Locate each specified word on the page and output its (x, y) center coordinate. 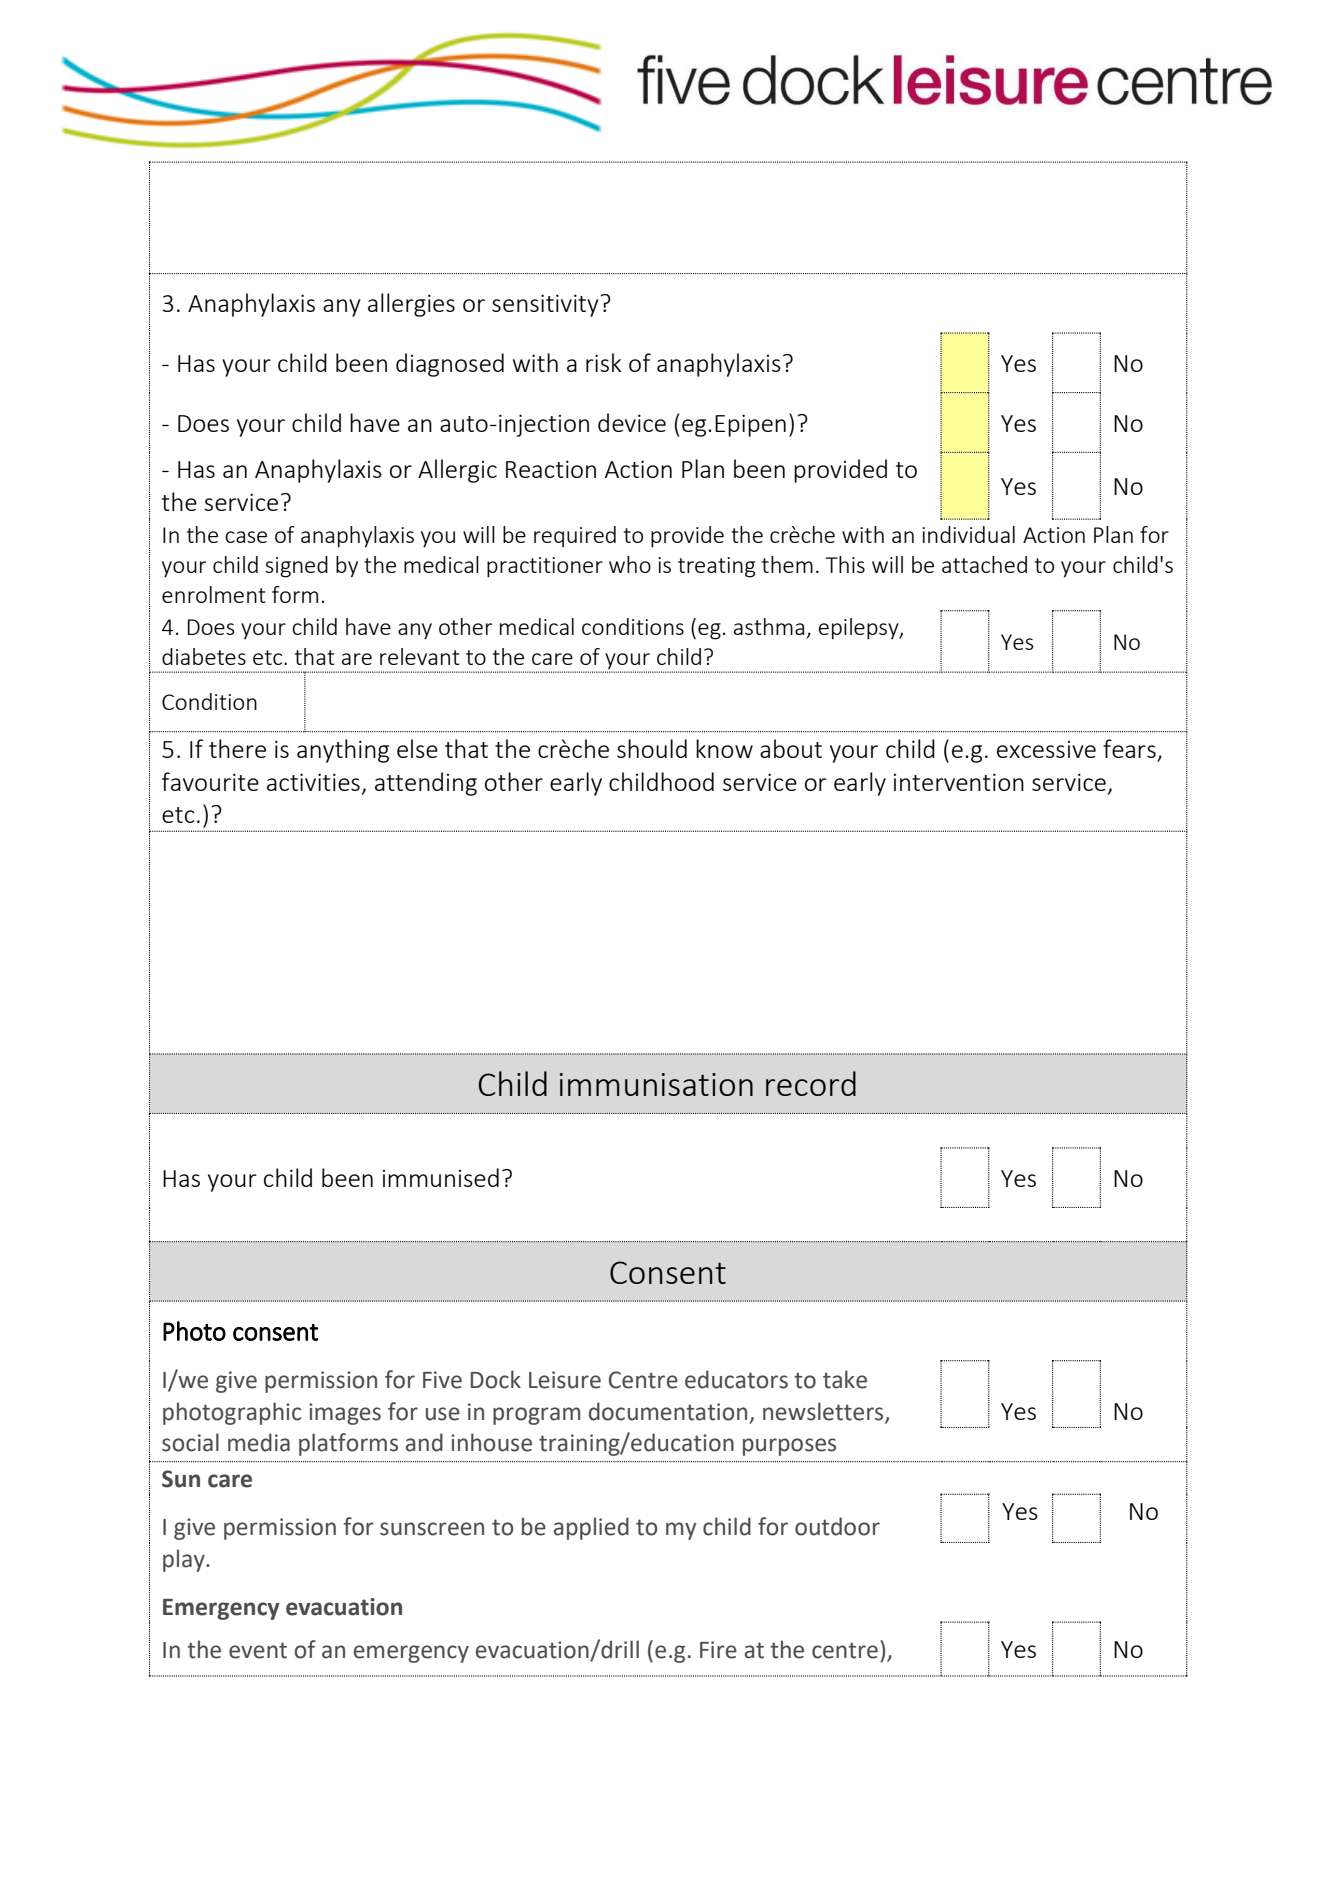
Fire (718, 1650)
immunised (441, 1177)
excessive (1046, 749)
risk (604, 362)
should (652, 748)
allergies (411, 305)
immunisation (656, 1084)
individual (968, 534)
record (811, 1083)
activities (313, 782)
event (258, 1650)
